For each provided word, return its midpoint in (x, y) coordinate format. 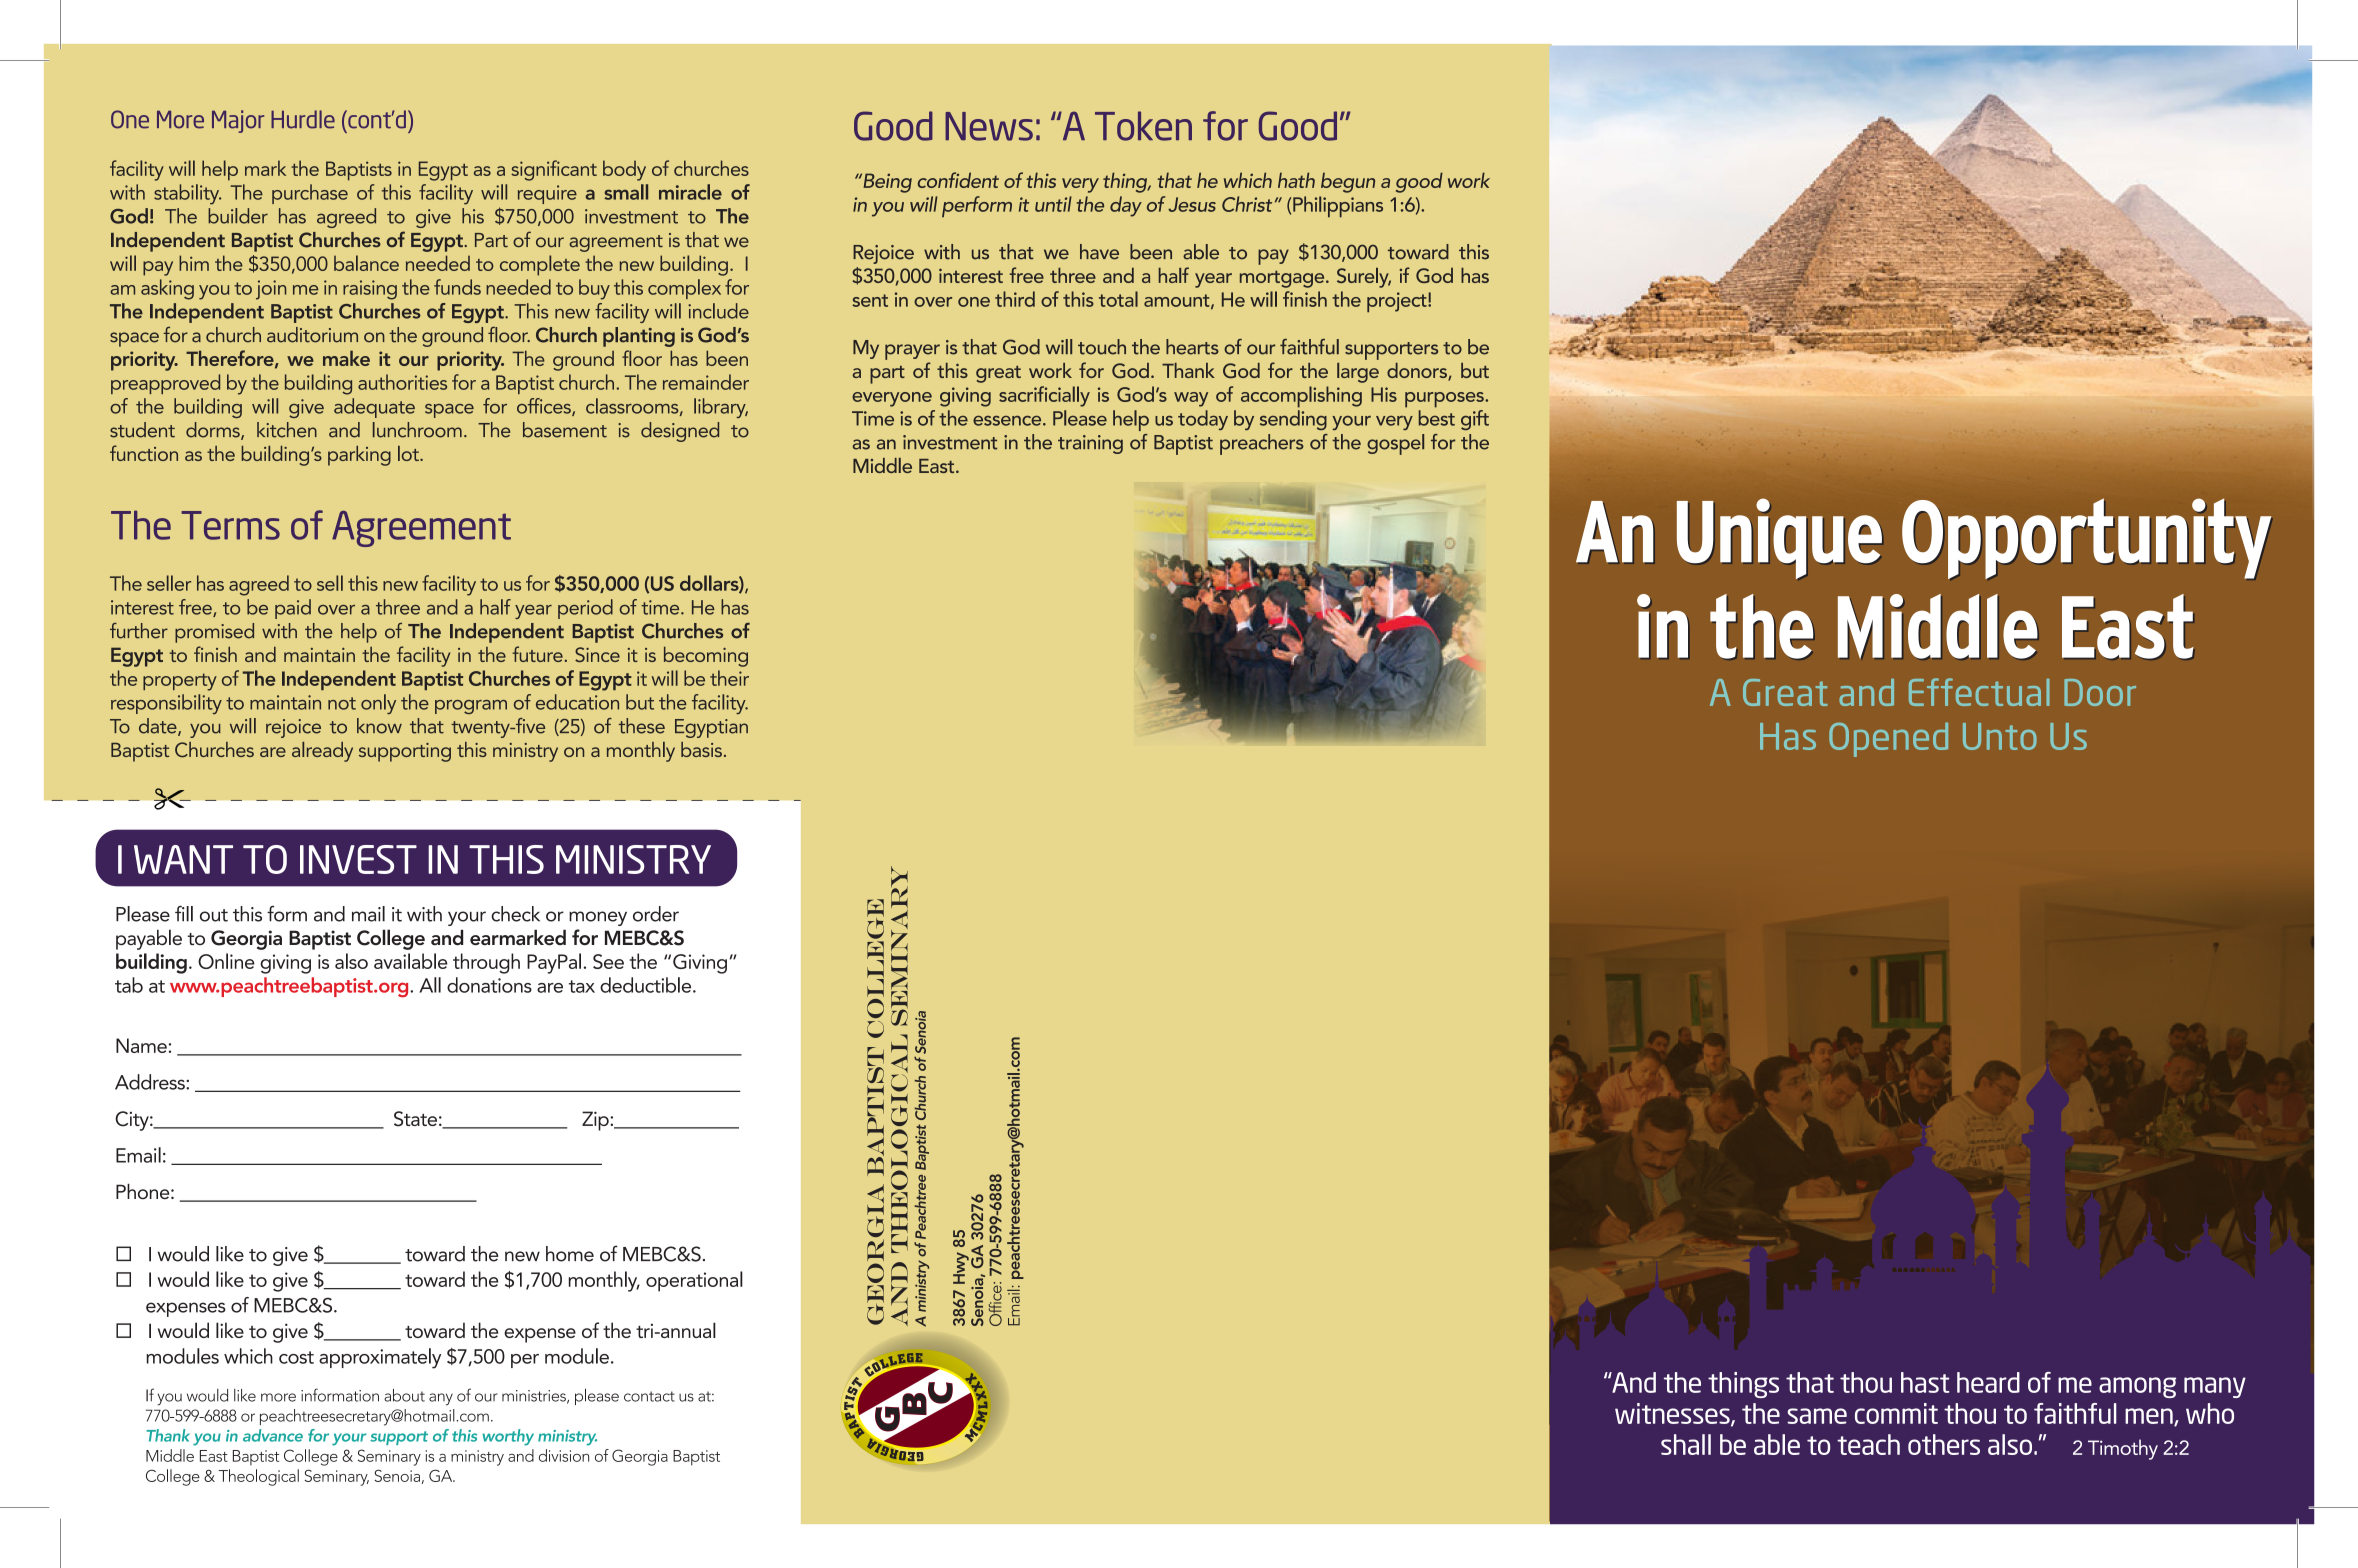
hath (1296, 180)
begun (1348, 182)
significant (554, 170)
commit (1896, 1413)
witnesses (1673, 1414)
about (404, 1395)
